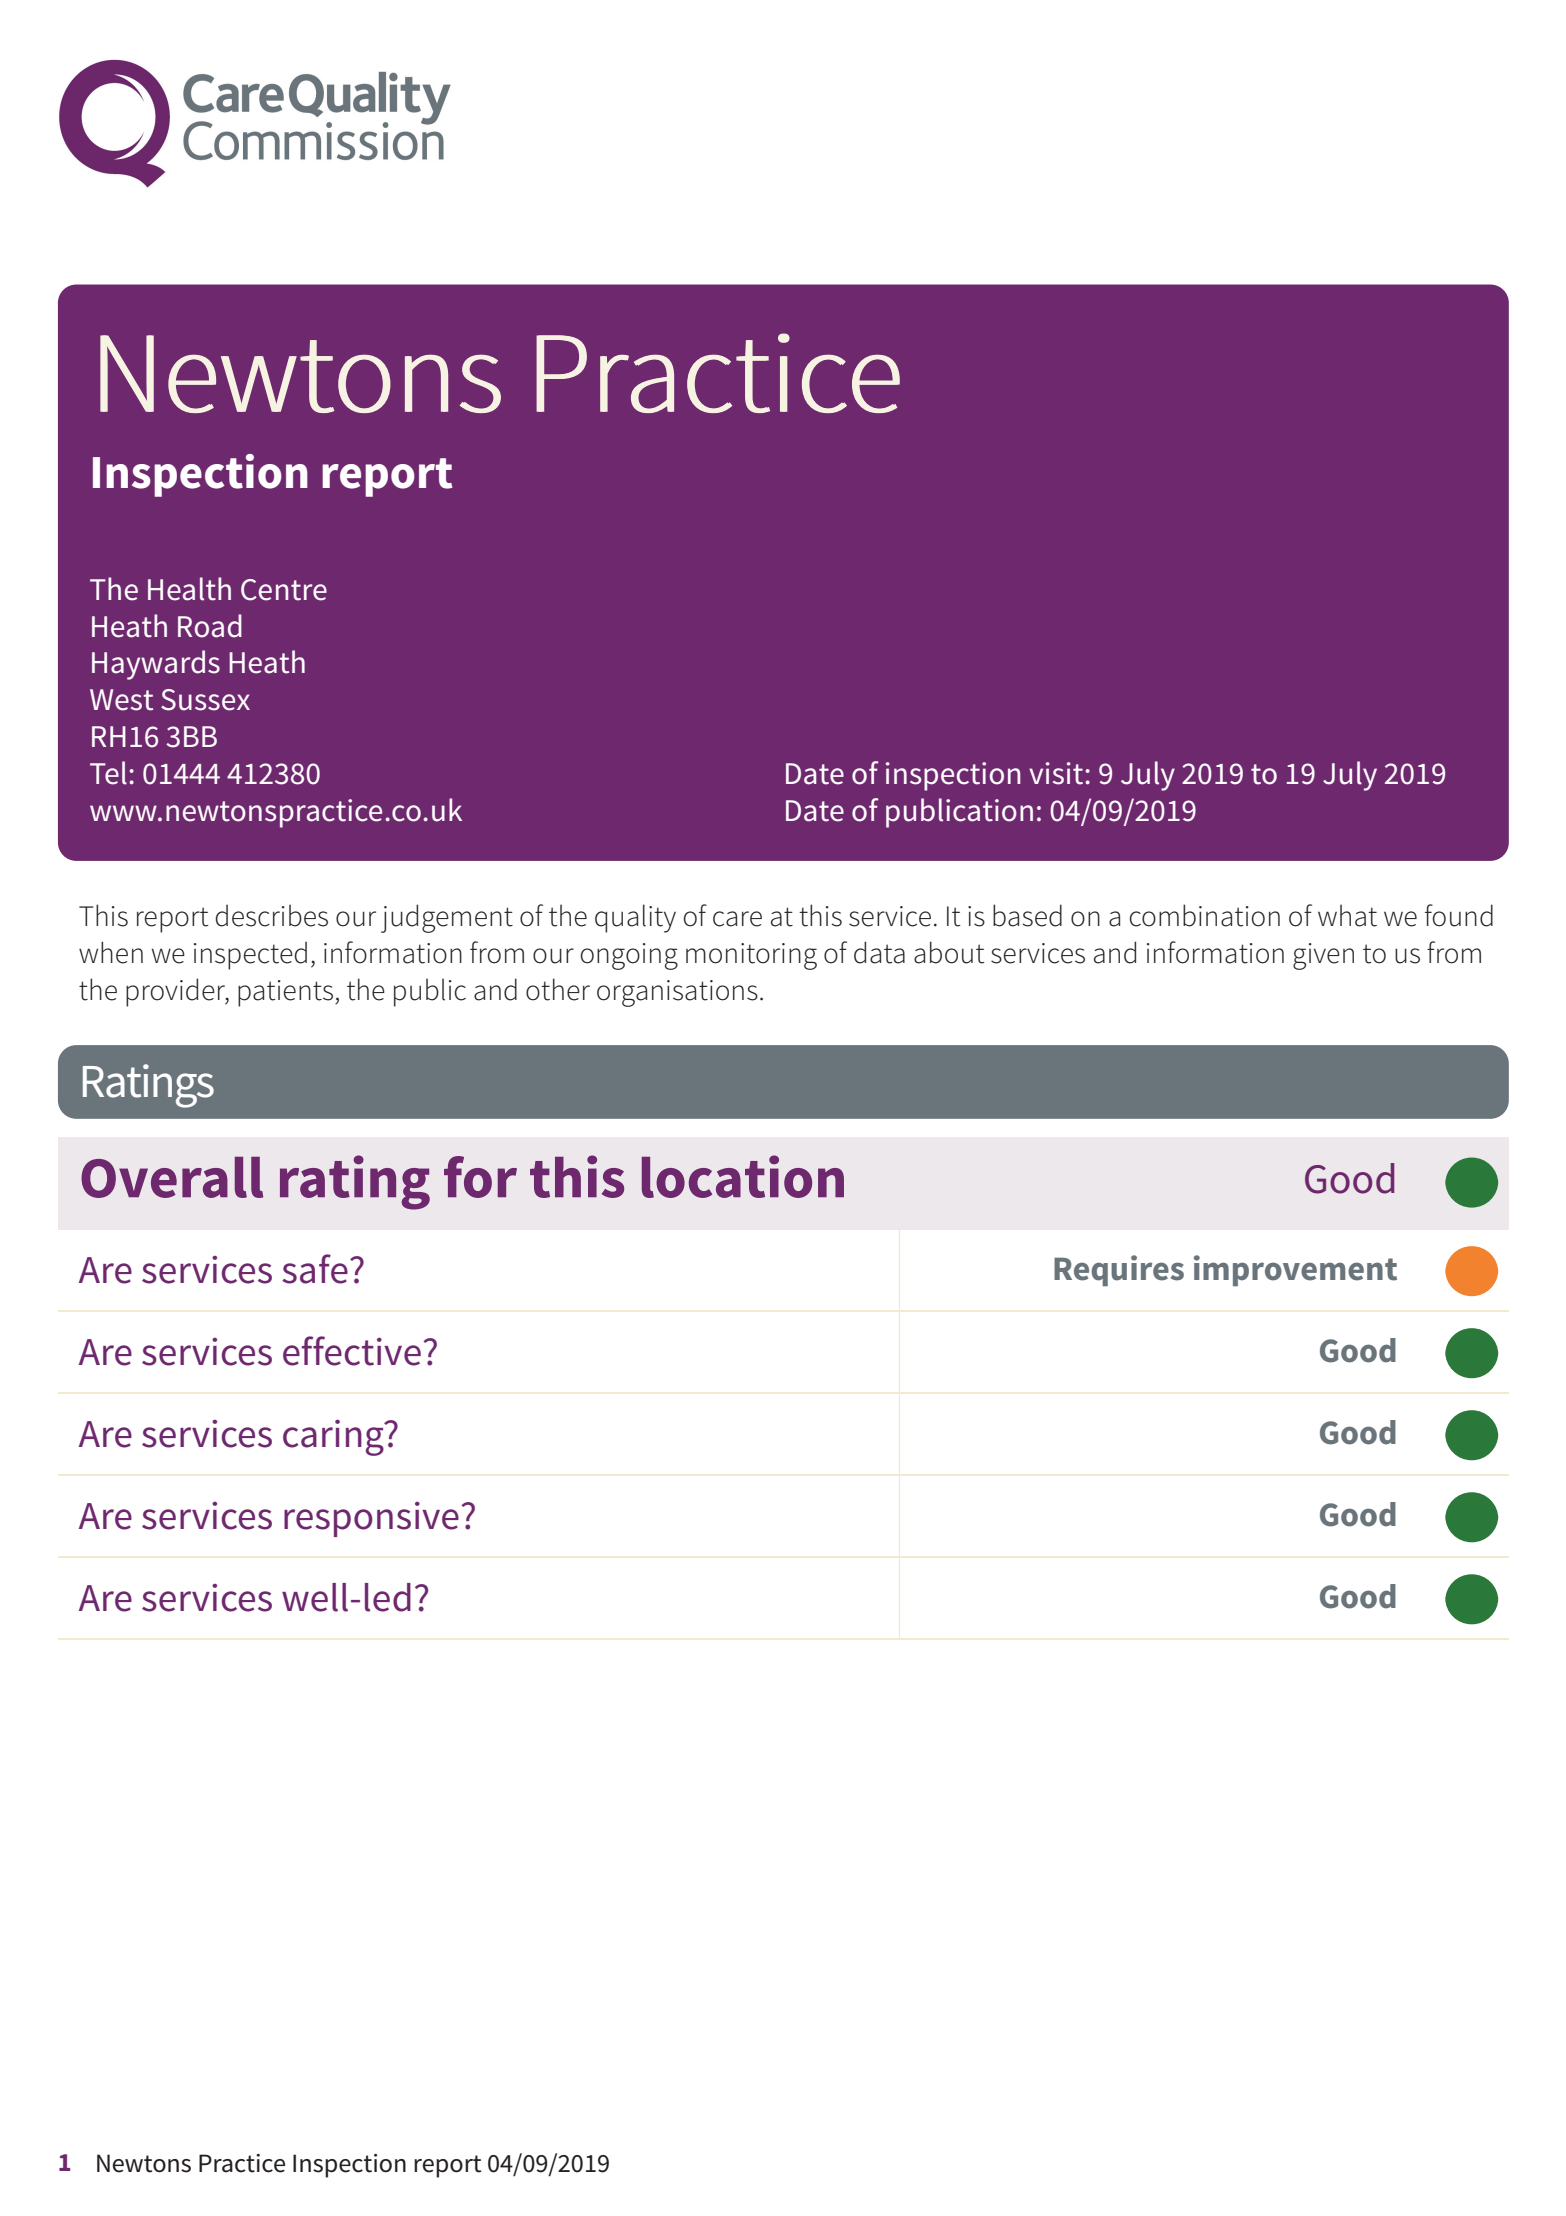 This screenshot has height=2216, width=1566. What do you see at coordinates (371, 1519) in the screenshot?
I see `responsive` at bounding box center [371, 1519].
